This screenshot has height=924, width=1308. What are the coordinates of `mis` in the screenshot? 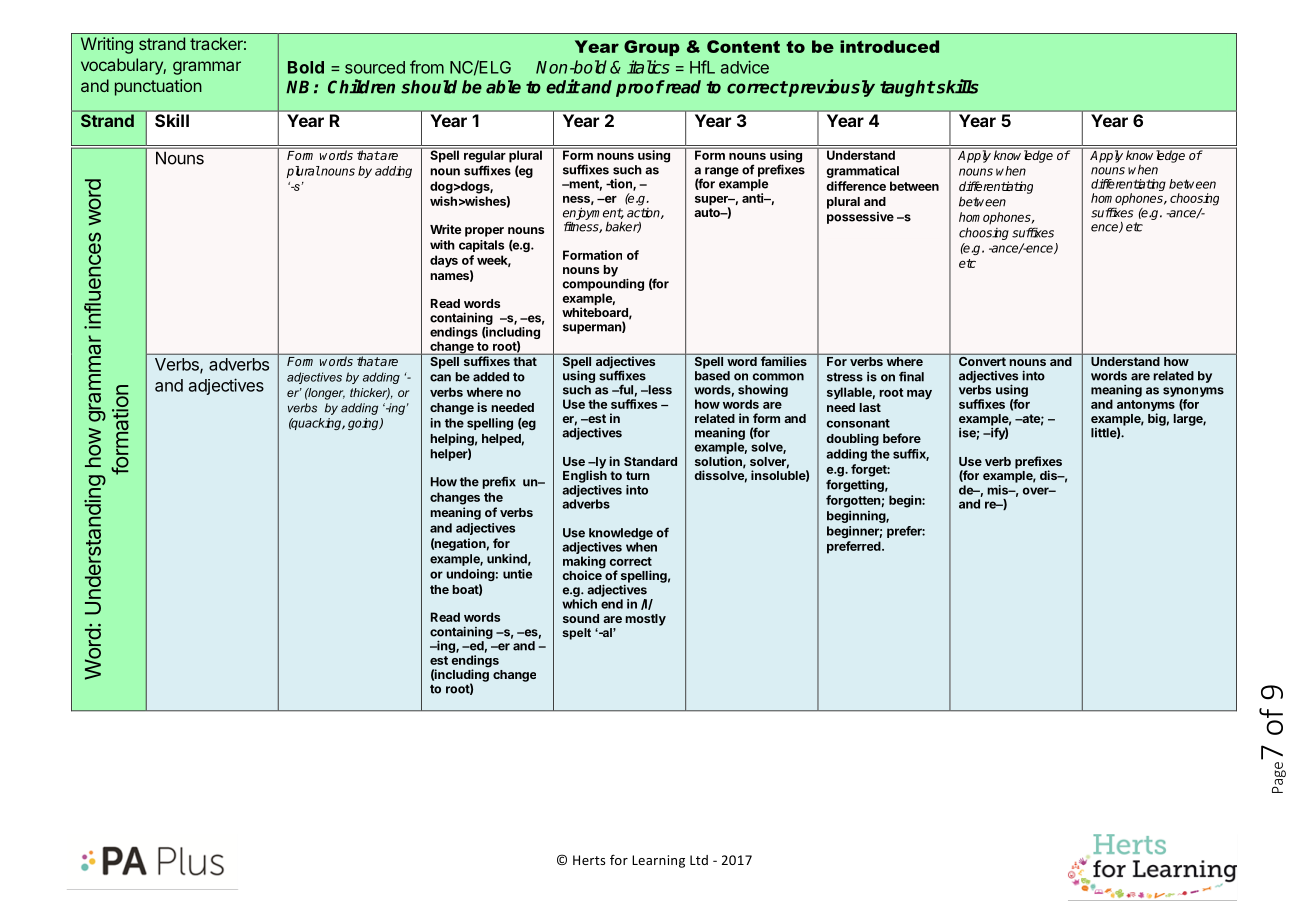 It's located at (999, 490).
